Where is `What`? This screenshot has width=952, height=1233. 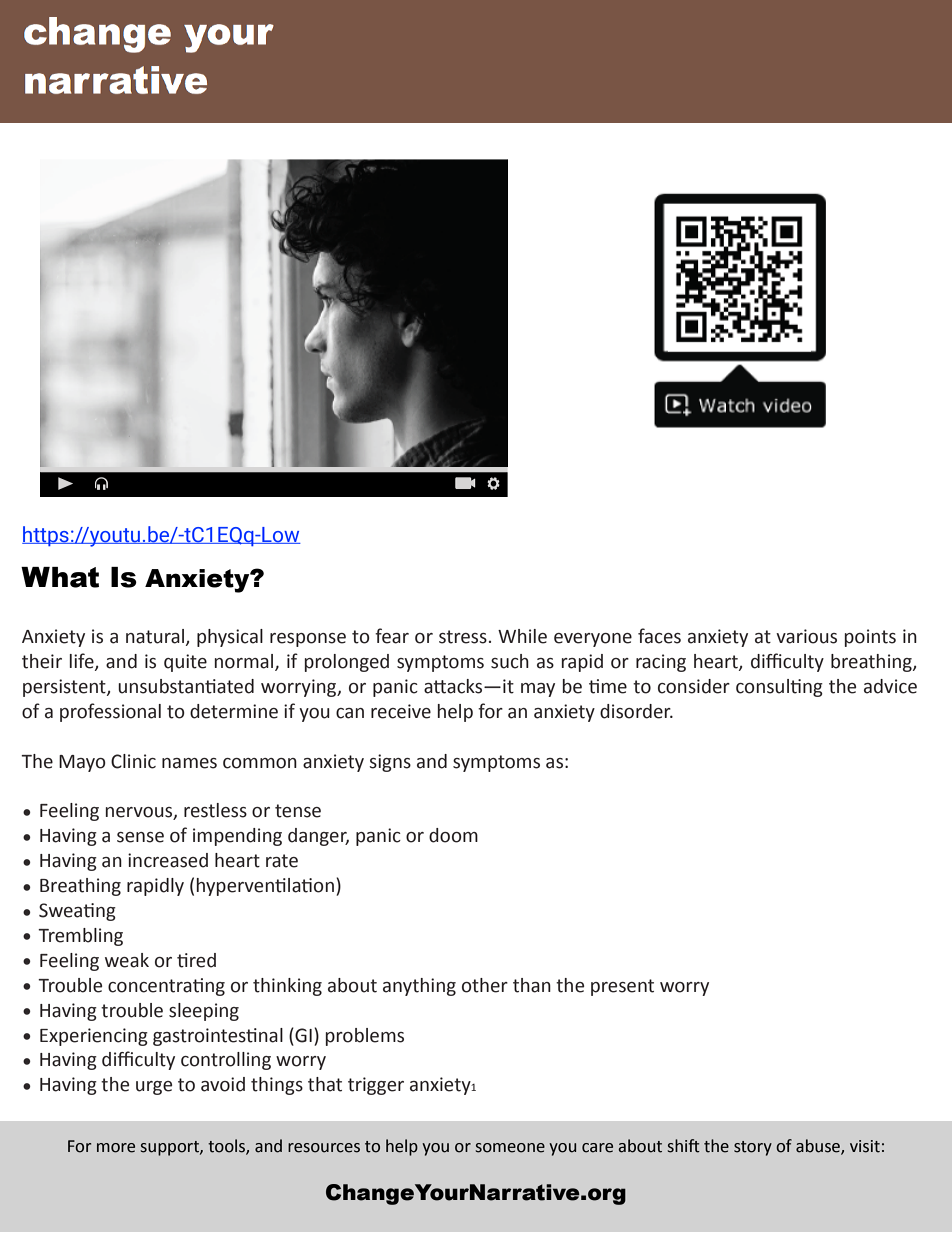 What is located at coordinates (60, 577).
